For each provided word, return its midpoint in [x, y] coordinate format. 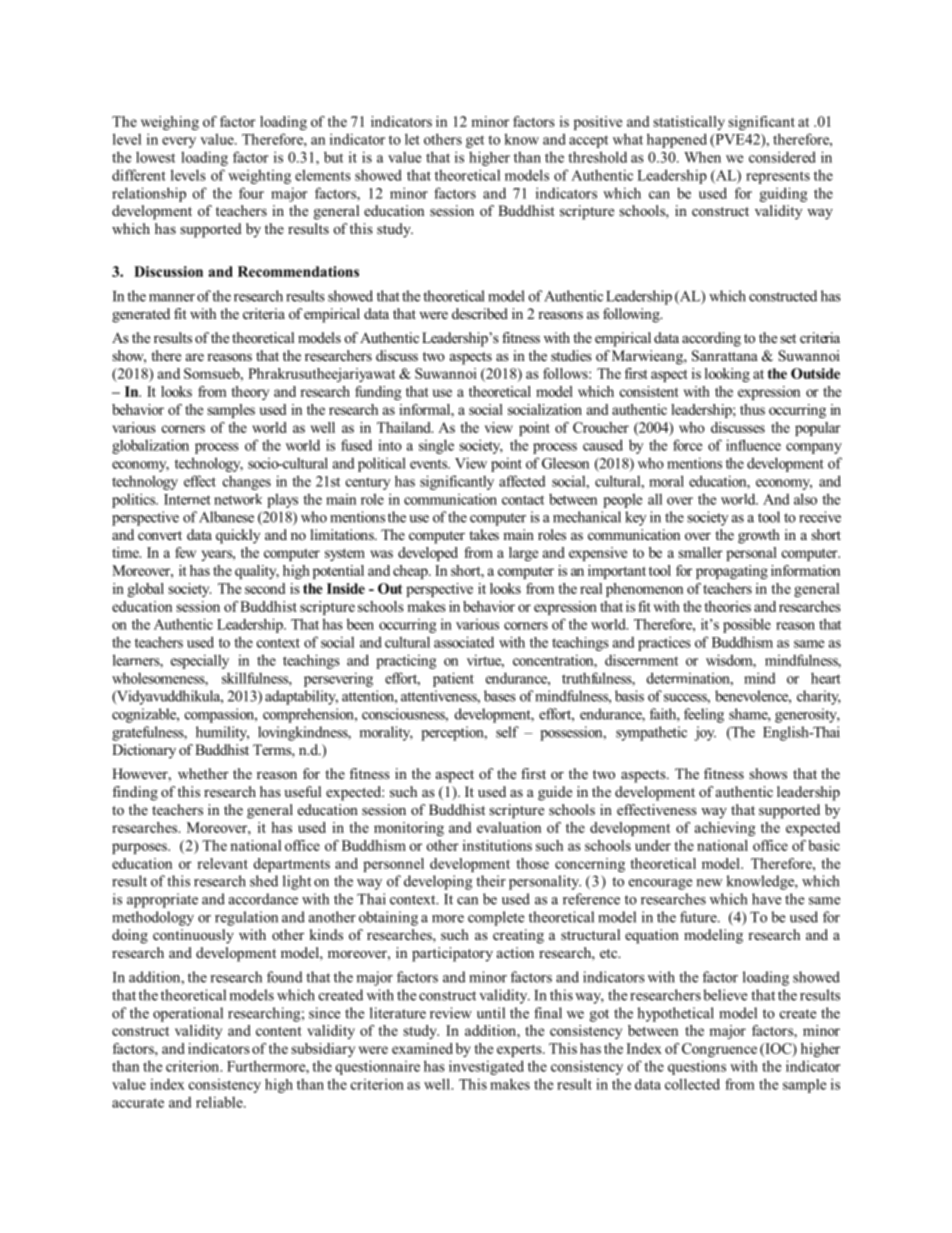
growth [759, 536]
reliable [220, 1102]
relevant [222, 863]
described [480, 313]
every [179, 142]
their [491, 881]
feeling [704, 715]
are [195, 357]
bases [500, 696]
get [475, 141]
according [711, 339]
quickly [238, 536]
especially [200, 661]
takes [484, 534]
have [766, 899]
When [702, 157]
